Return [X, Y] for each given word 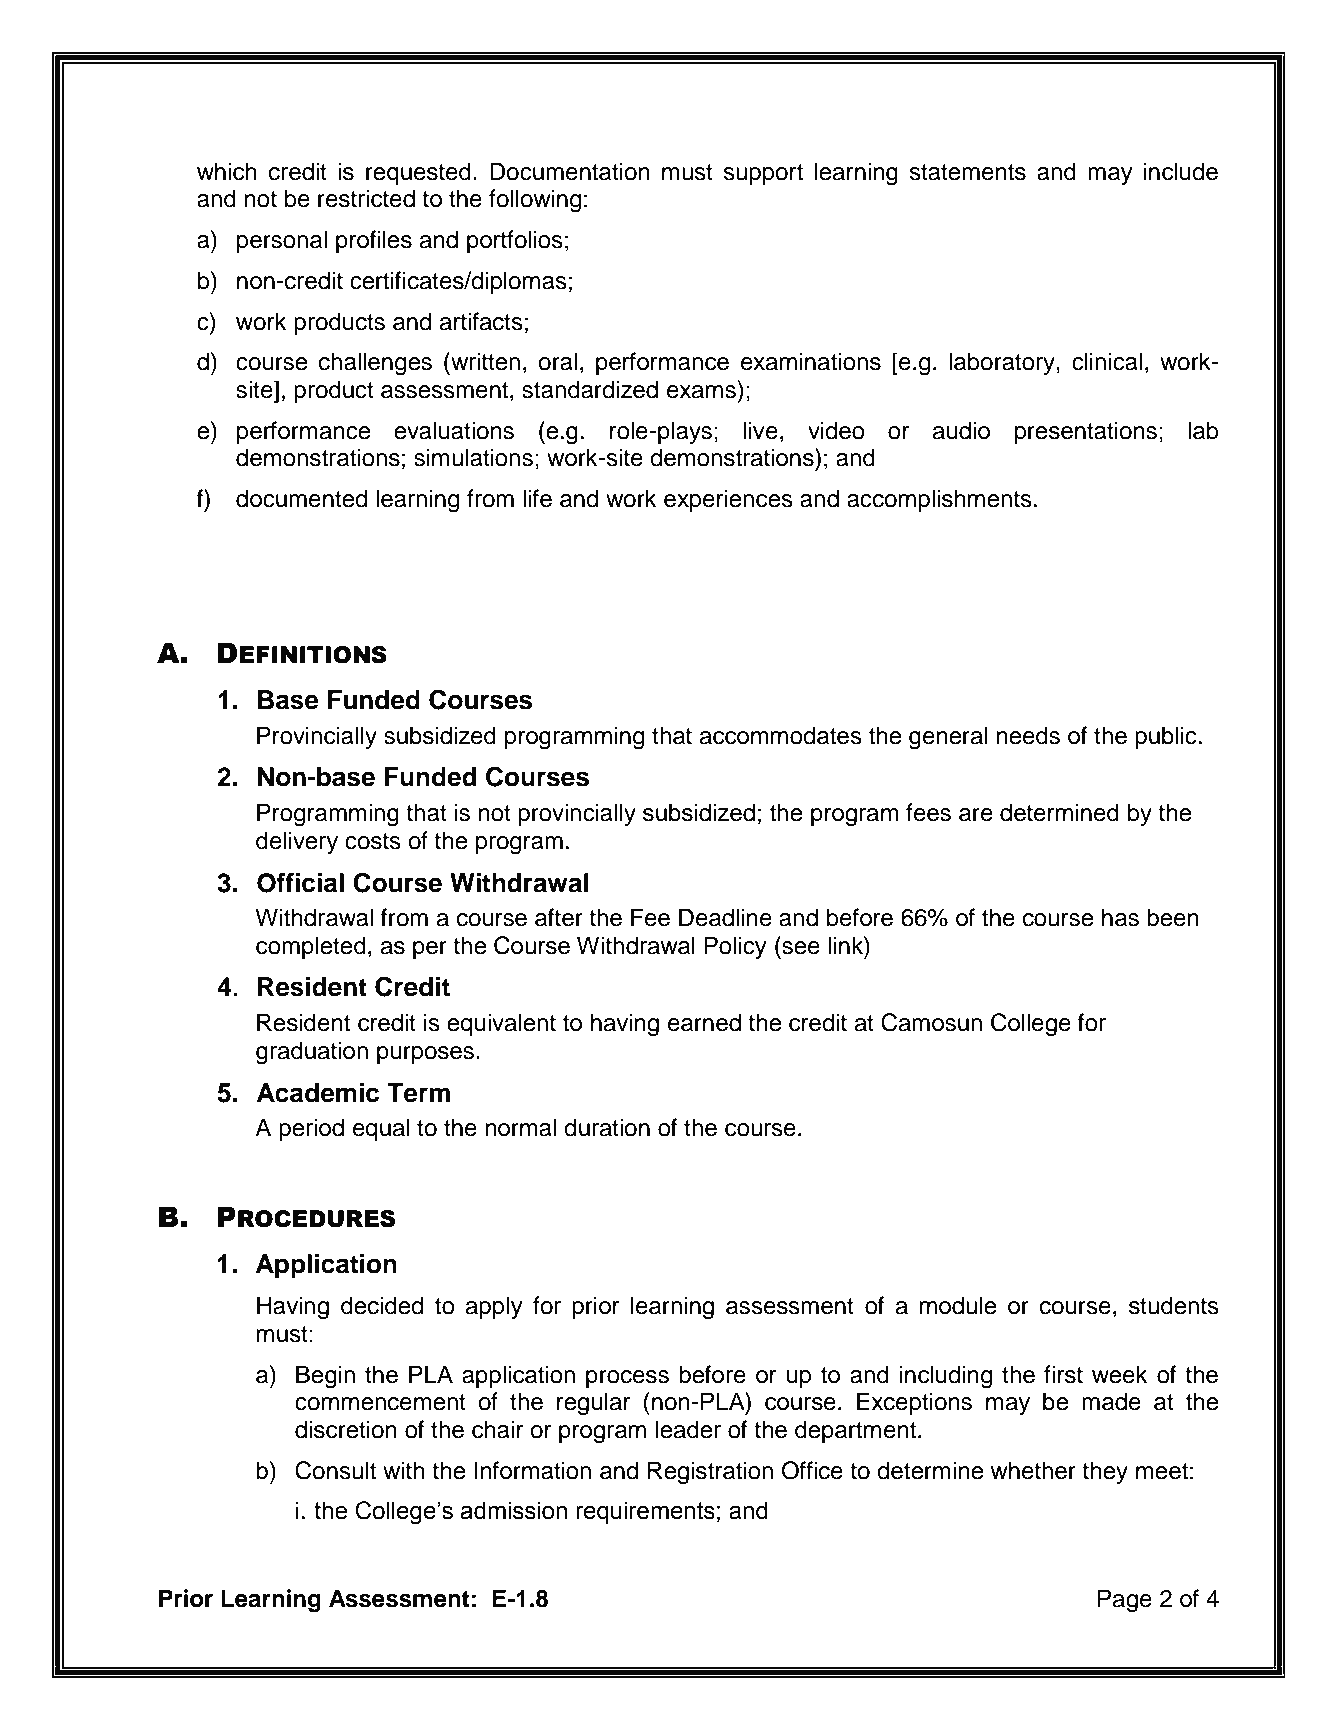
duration [607, 1127]
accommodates [780, 735]
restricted [366, 198]
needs [1028, 735]
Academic [318, 1093]
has [1120, 917]
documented [301, 498]
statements [967, 172]
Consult [335, 1470]
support [763, 174]
